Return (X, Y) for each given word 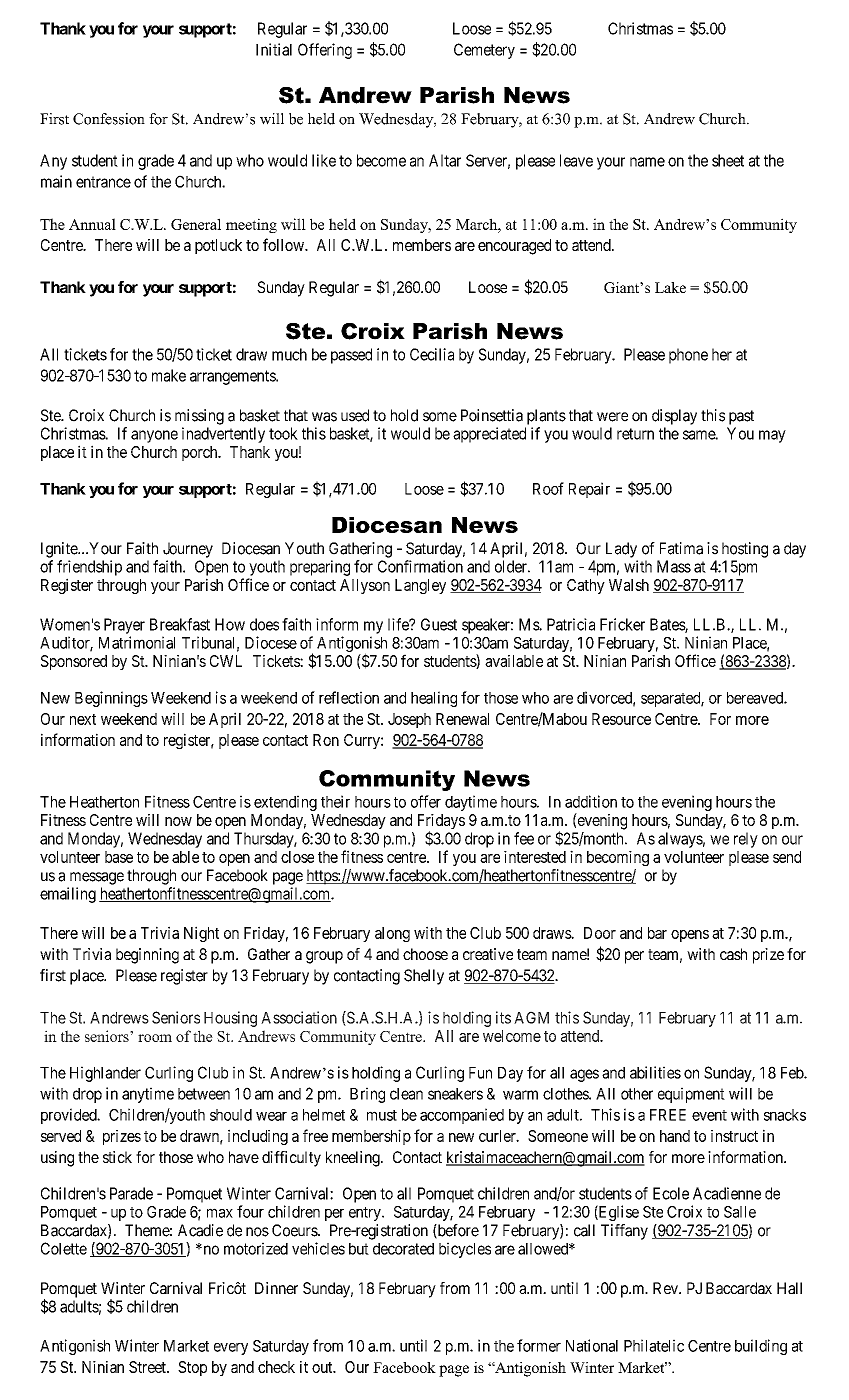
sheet (728, 160)
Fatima (681, 548)
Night (201, 934)
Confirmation (420, 566)
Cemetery (484, 51)
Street (148, 1367)
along (392, 934)
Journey (188, 550)
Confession (109, 119)
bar (657, 933)
